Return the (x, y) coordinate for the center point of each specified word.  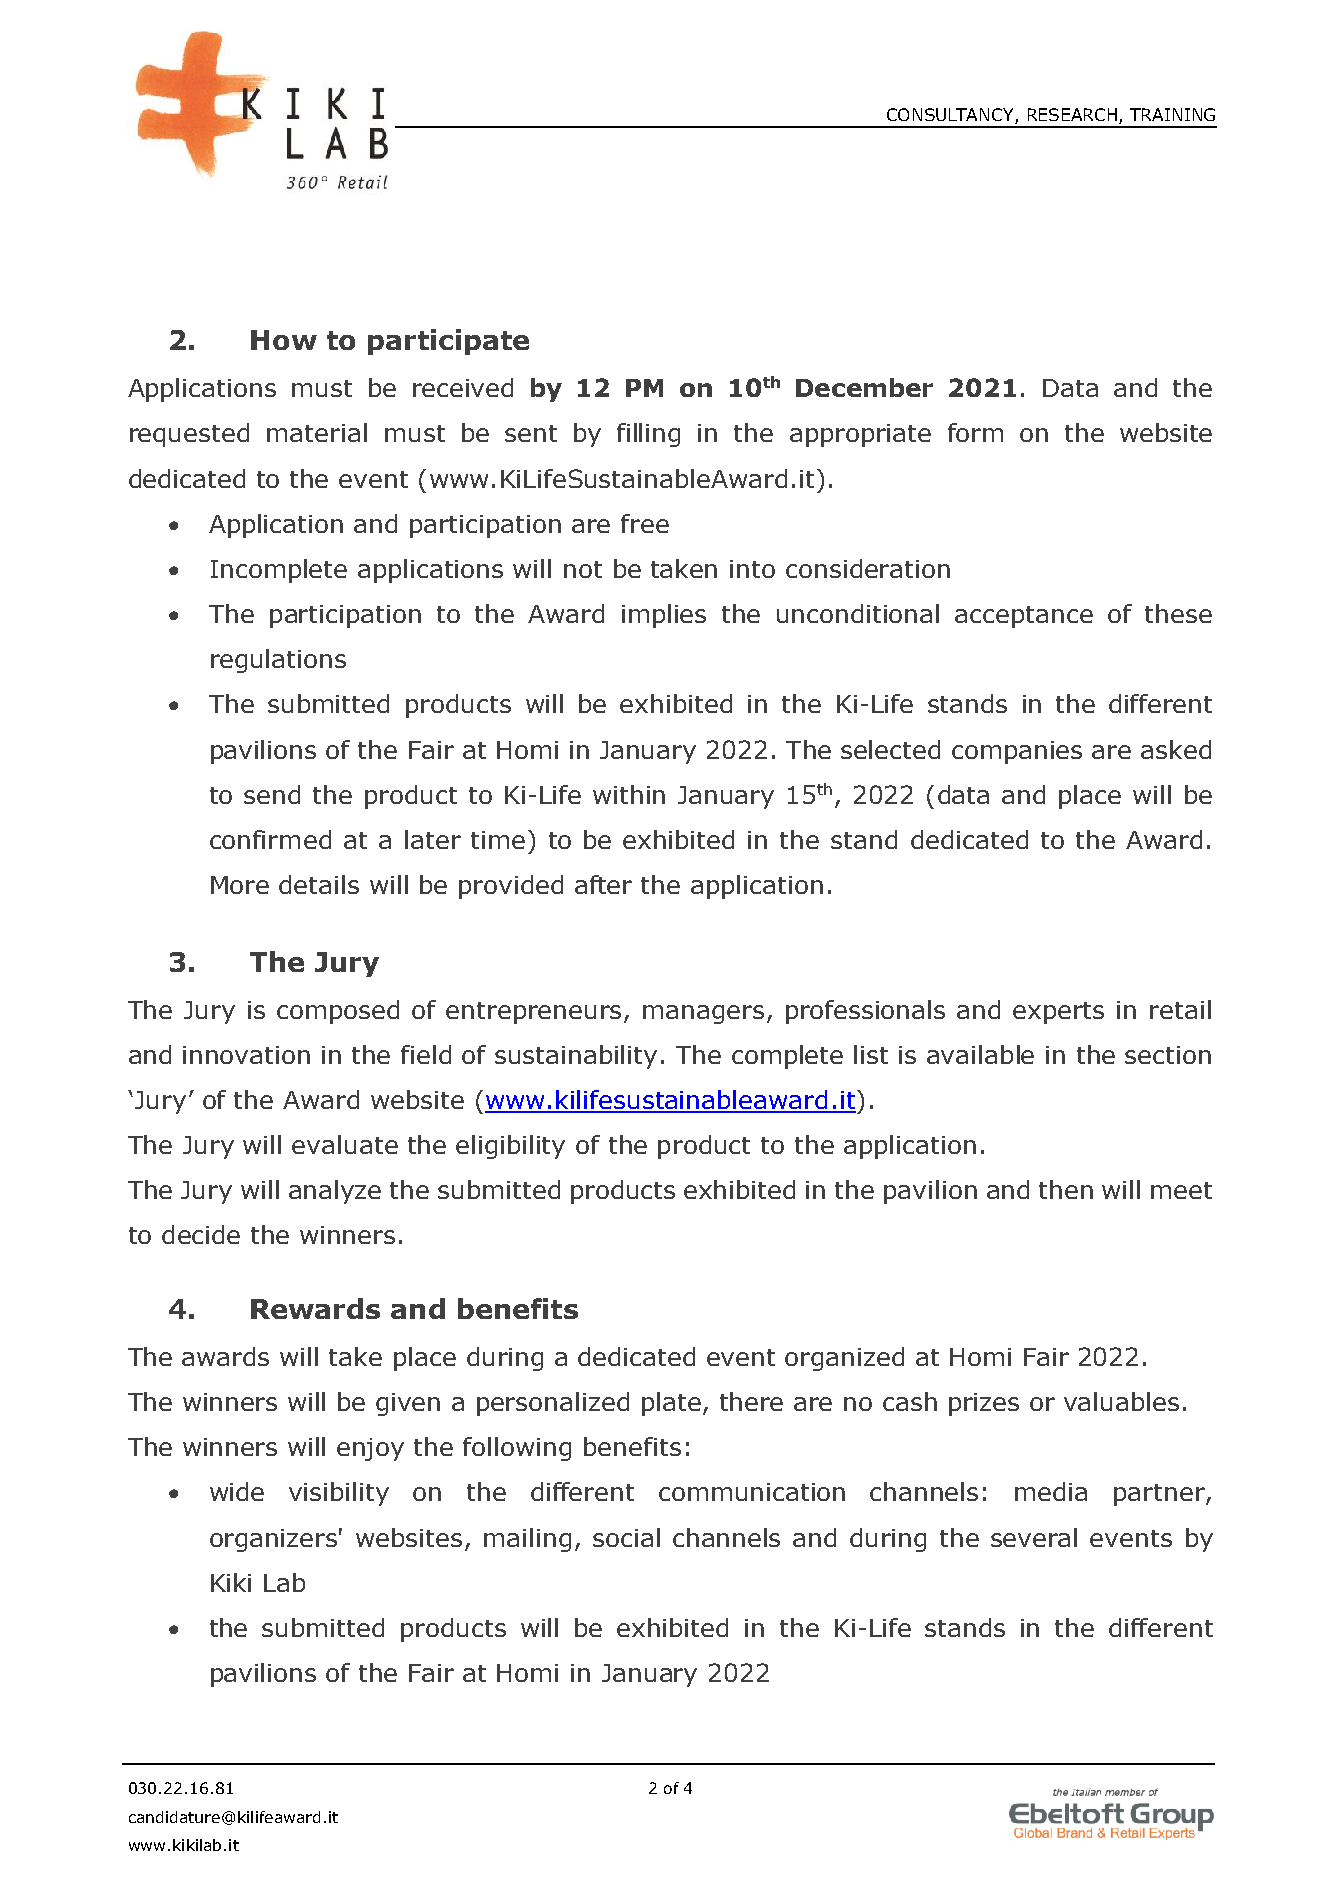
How (284, 340)
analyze (335, 1192)
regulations (278, 661)
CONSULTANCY (951, 116)
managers (703, 1014)
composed (338, 1012)
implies (664, 616)
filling (648, 435)
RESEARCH (1072, 114)
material (317, 432)
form (975, 432)
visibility (339, 1494)
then (1066, 1189)
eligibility (510, 1147)
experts (1058, 1013)
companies (1017, 752)
